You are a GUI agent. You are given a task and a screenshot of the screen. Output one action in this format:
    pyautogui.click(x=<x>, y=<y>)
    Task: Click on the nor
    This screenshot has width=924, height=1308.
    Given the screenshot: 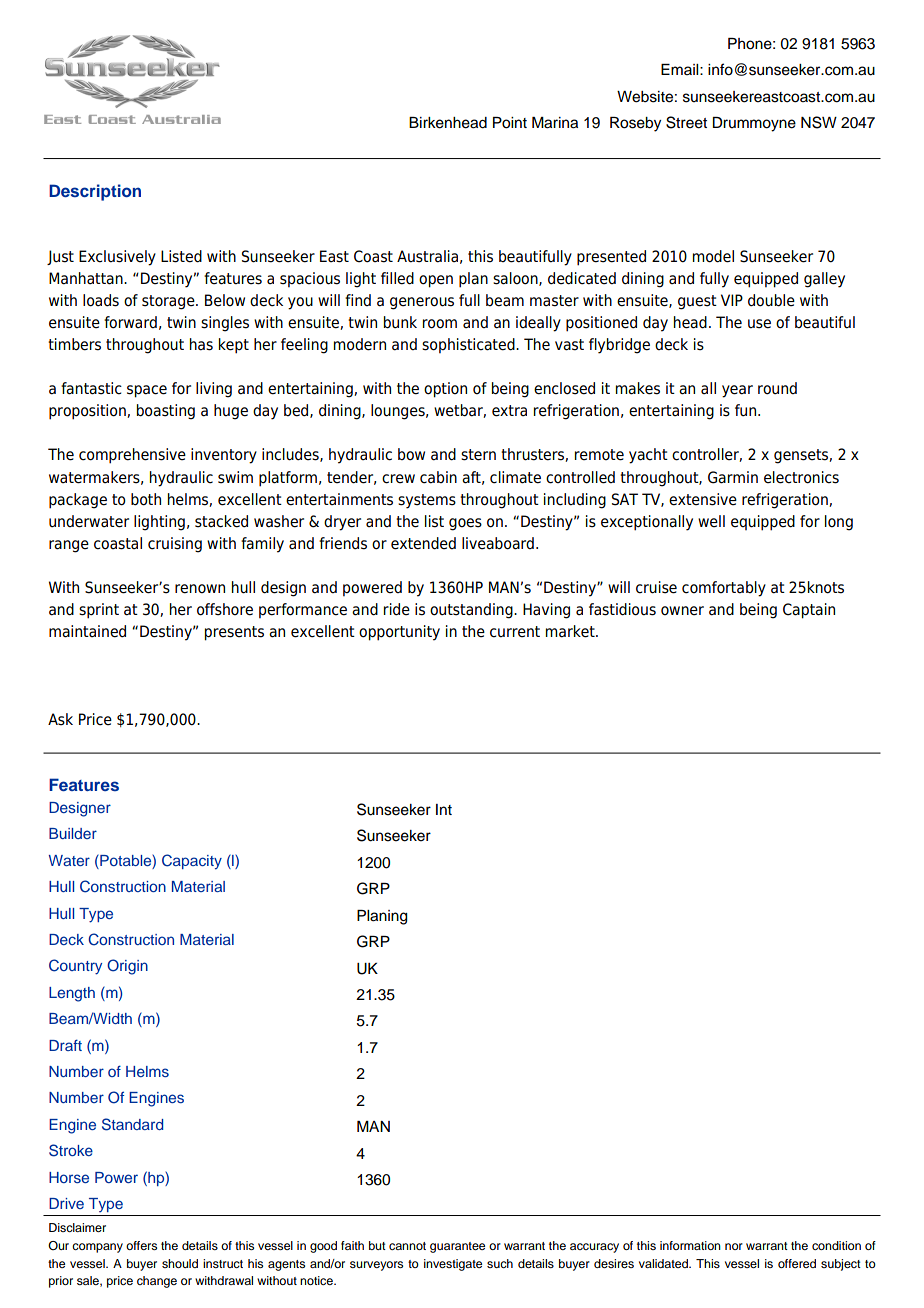 What is the action you would take?
    pyautogui.click(x=734, y=1246)
